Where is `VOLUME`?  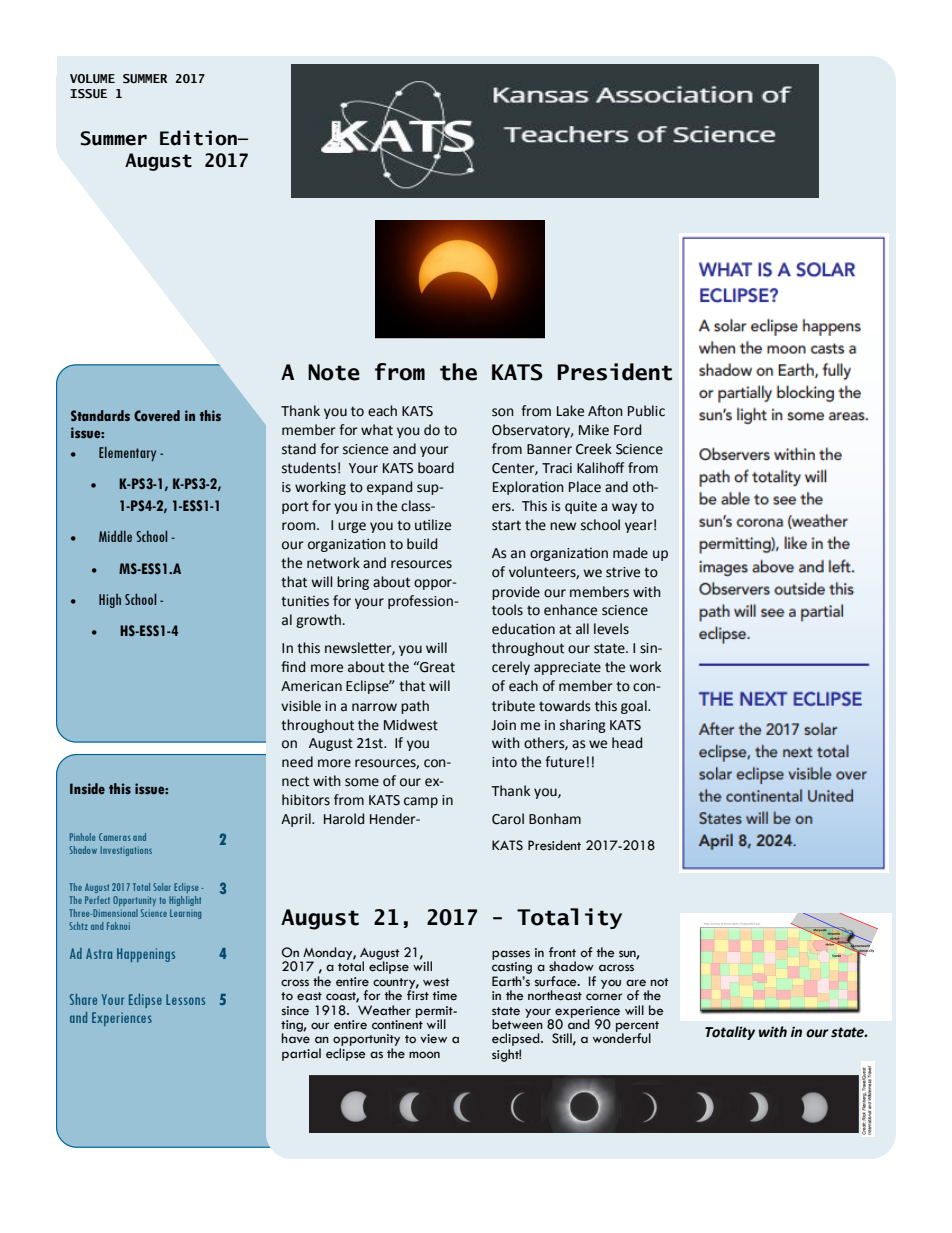 VOLUME is located at coordinates (92, 78).
